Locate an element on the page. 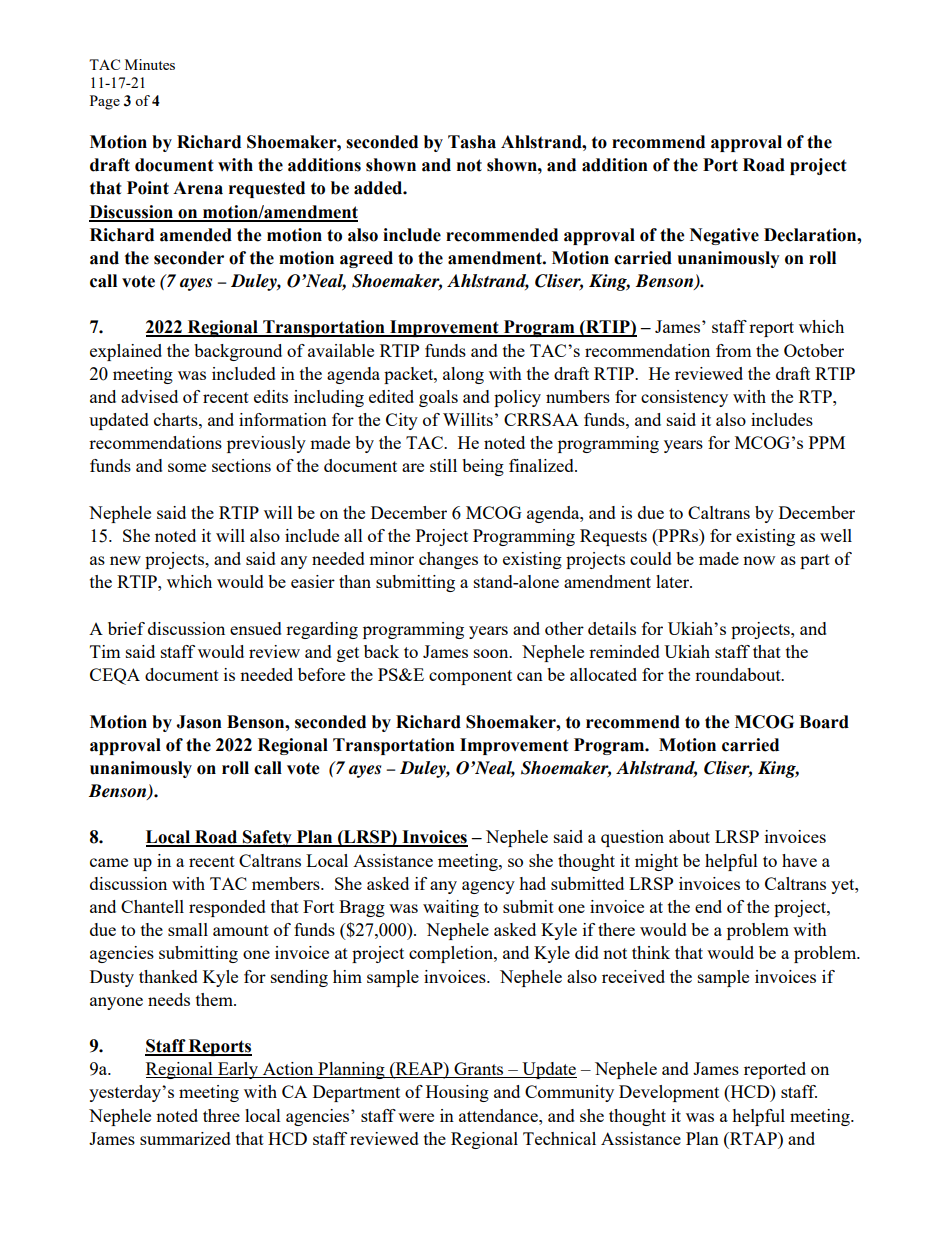  Minutes is located at coordinates (150, 64).
